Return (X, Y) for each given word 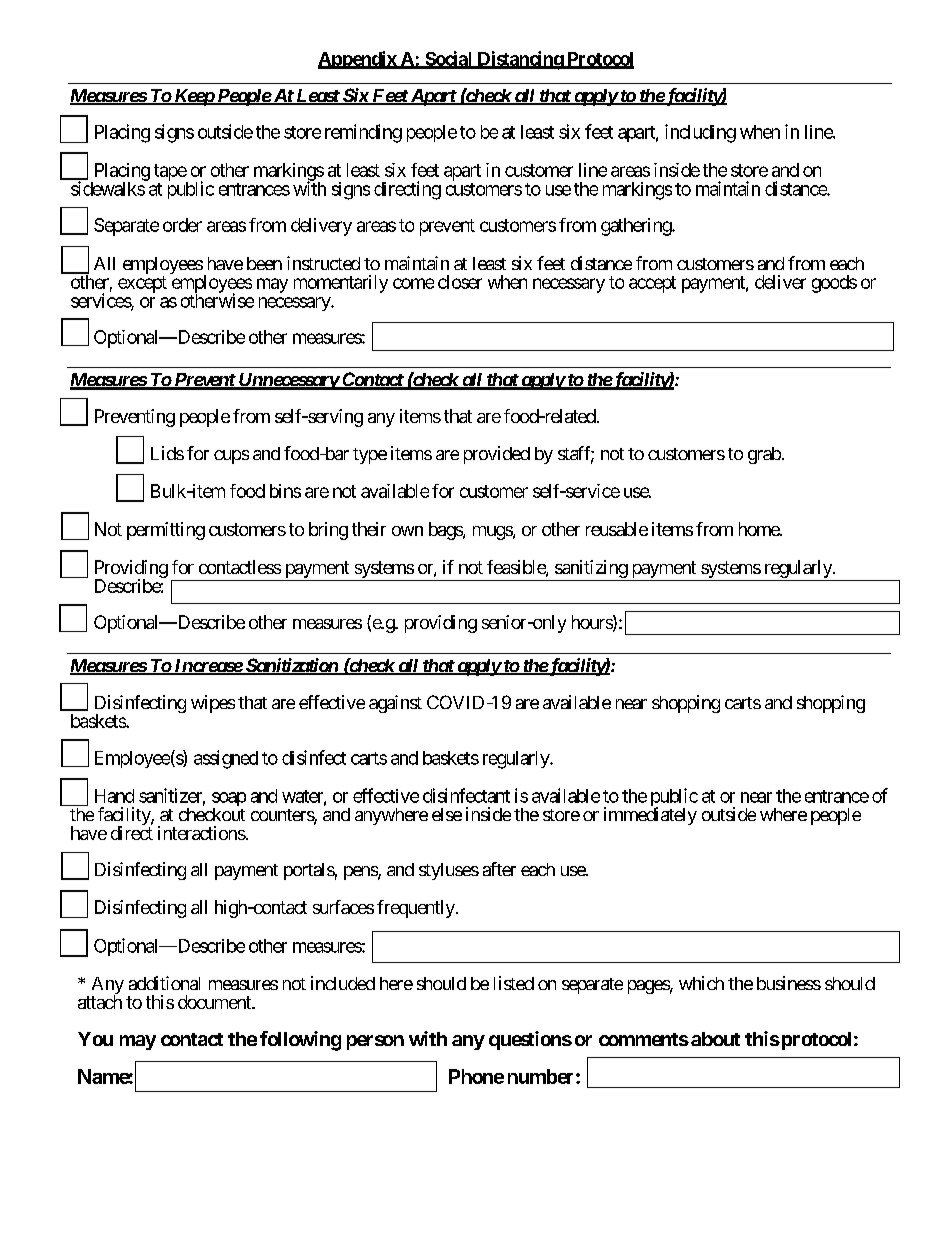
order (182, 225)
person (375, 1042)
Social (449, 59)
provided (497, 455)
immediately (650, 816)
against (395, 704)
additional (164, 983)
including (700, 133)
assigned (226, 759)
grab (764, 455)
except (142, 284)
